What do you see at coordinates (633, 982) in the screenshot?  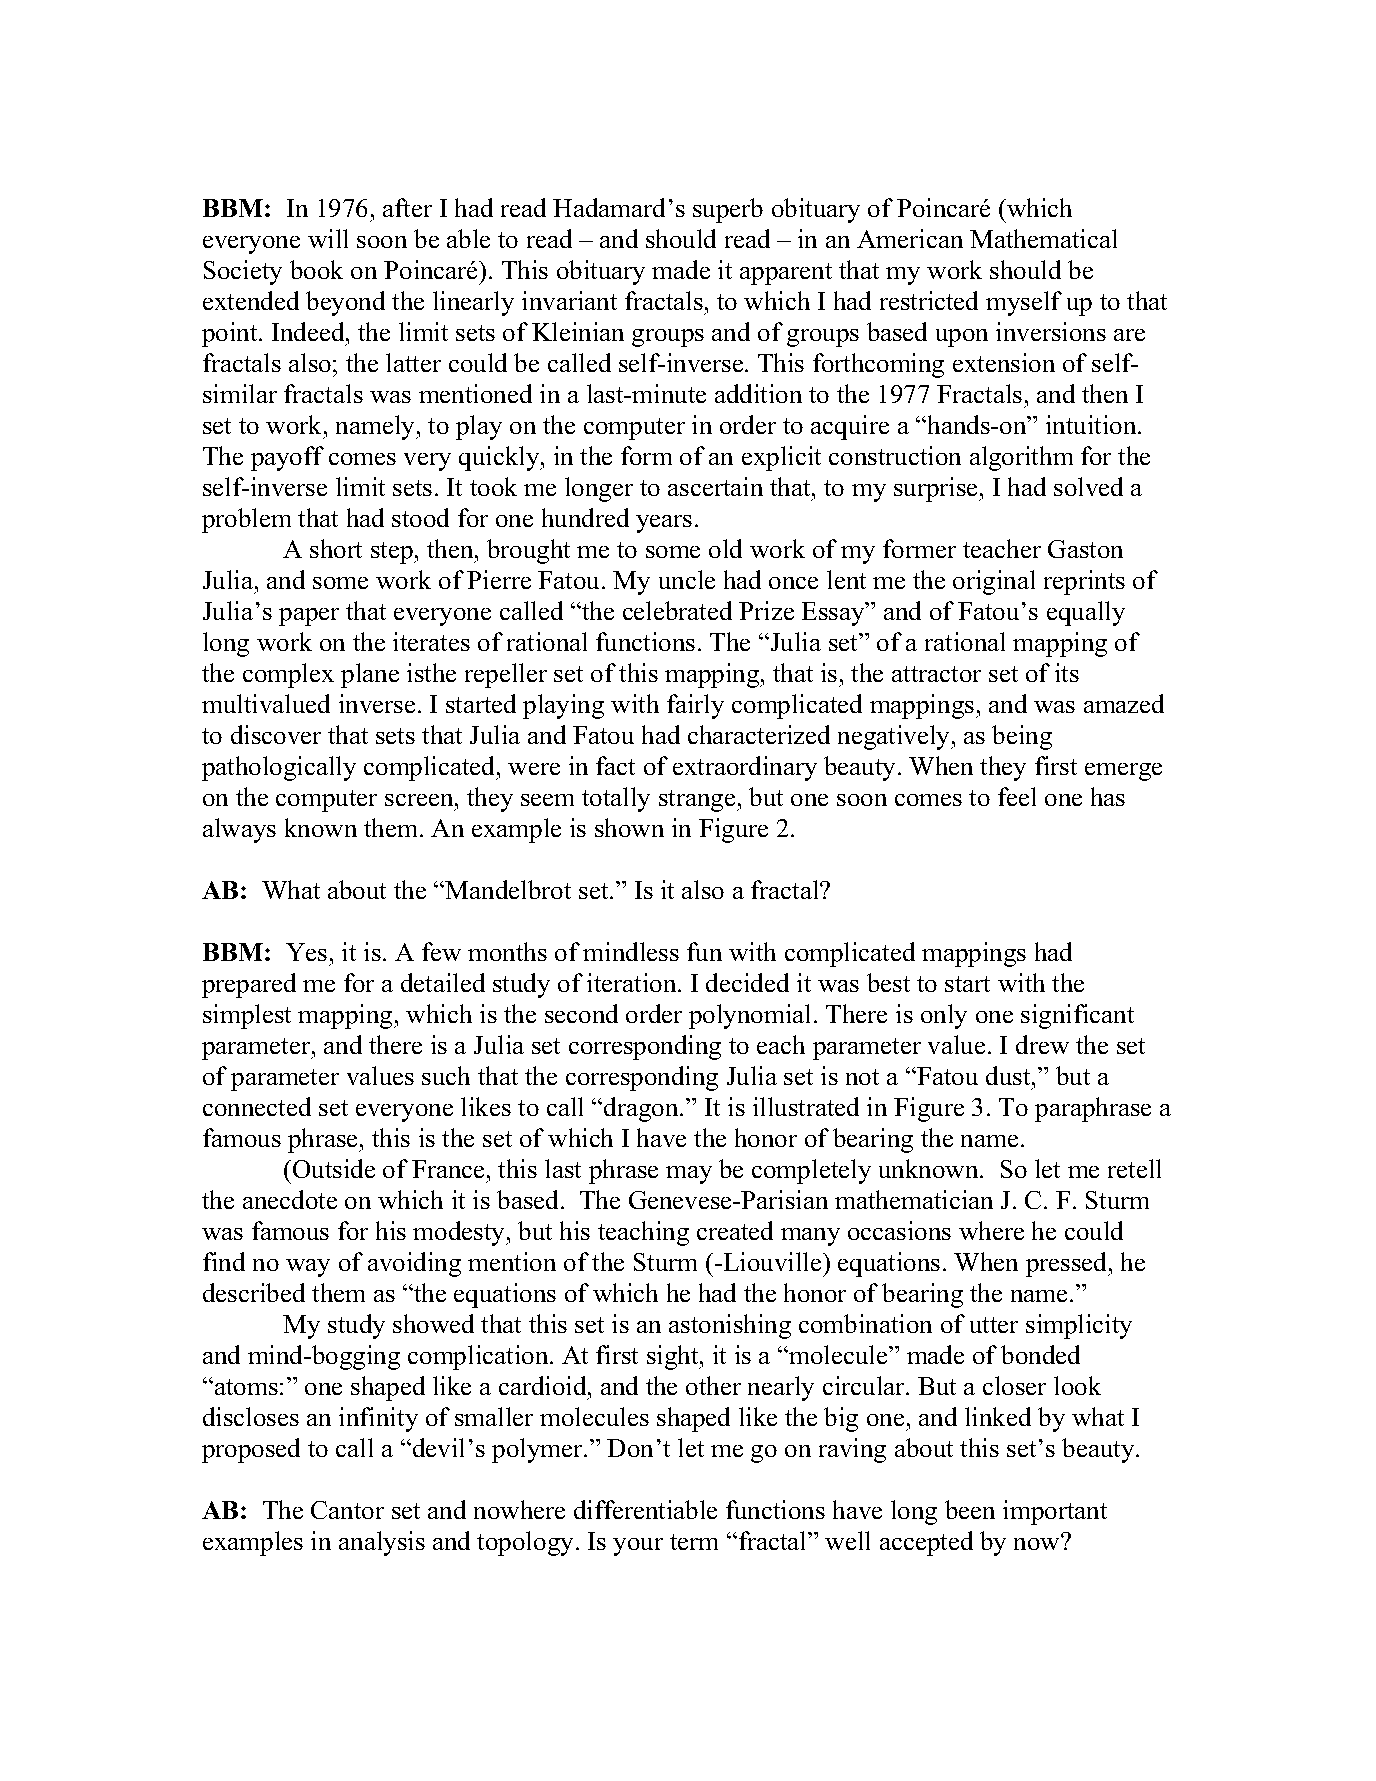 I see `iteration` at bounding box center [633, 982].
